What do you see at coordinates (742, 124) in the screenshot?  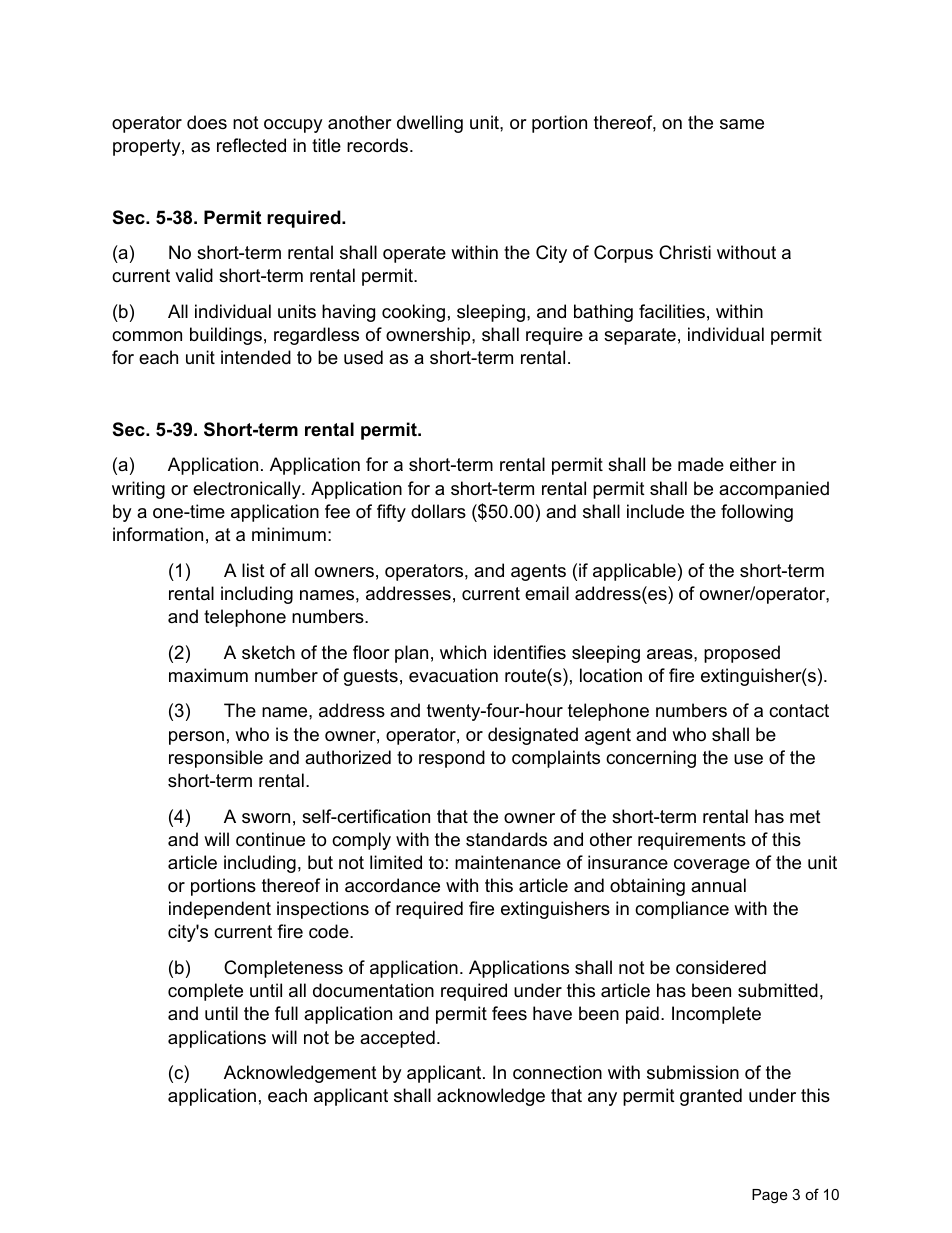 I see `same` at bounding box center [742, 124].
